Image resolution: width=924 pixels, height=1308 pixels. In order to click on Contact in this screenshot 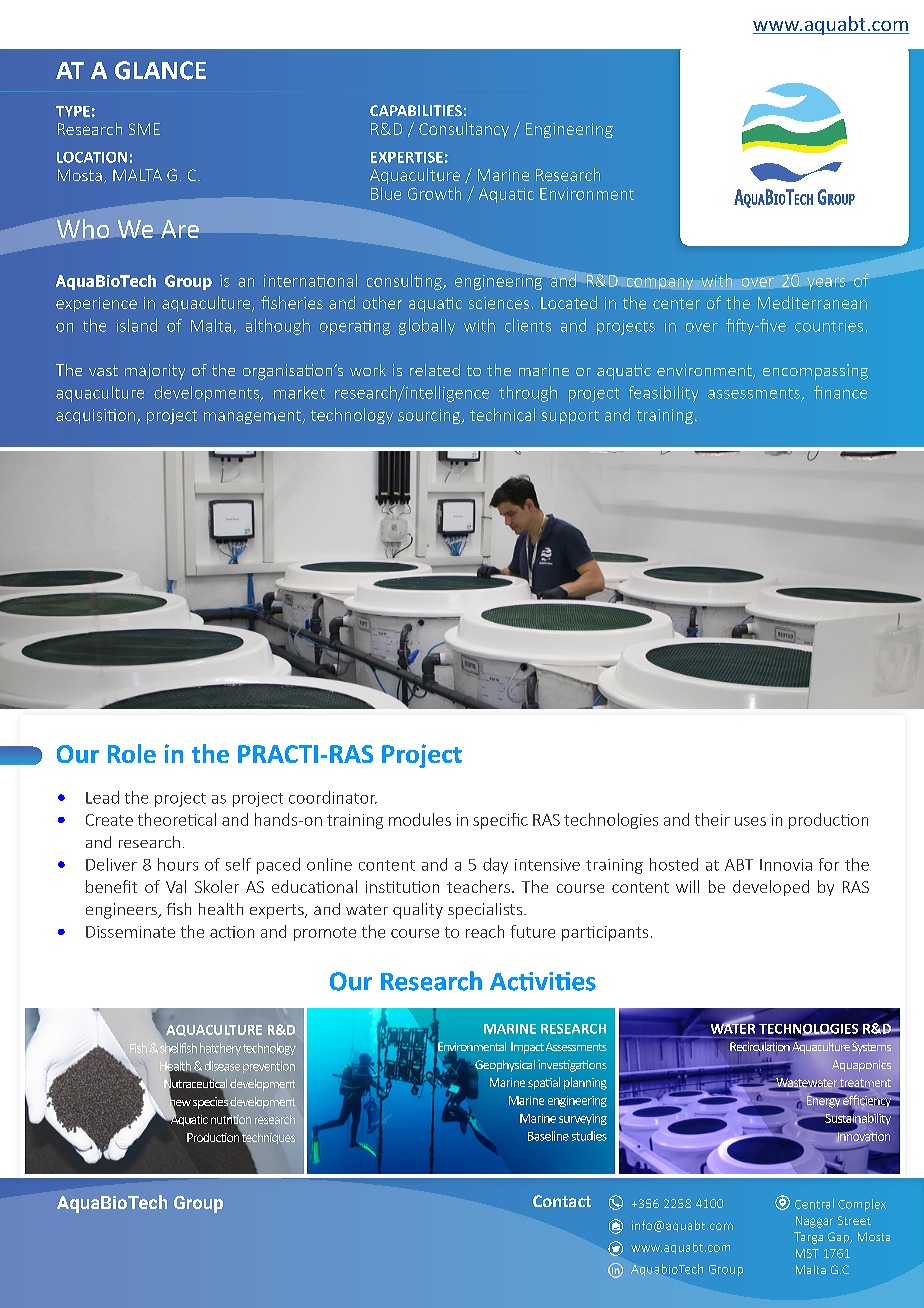, I will do `click(562, 1201)`.
